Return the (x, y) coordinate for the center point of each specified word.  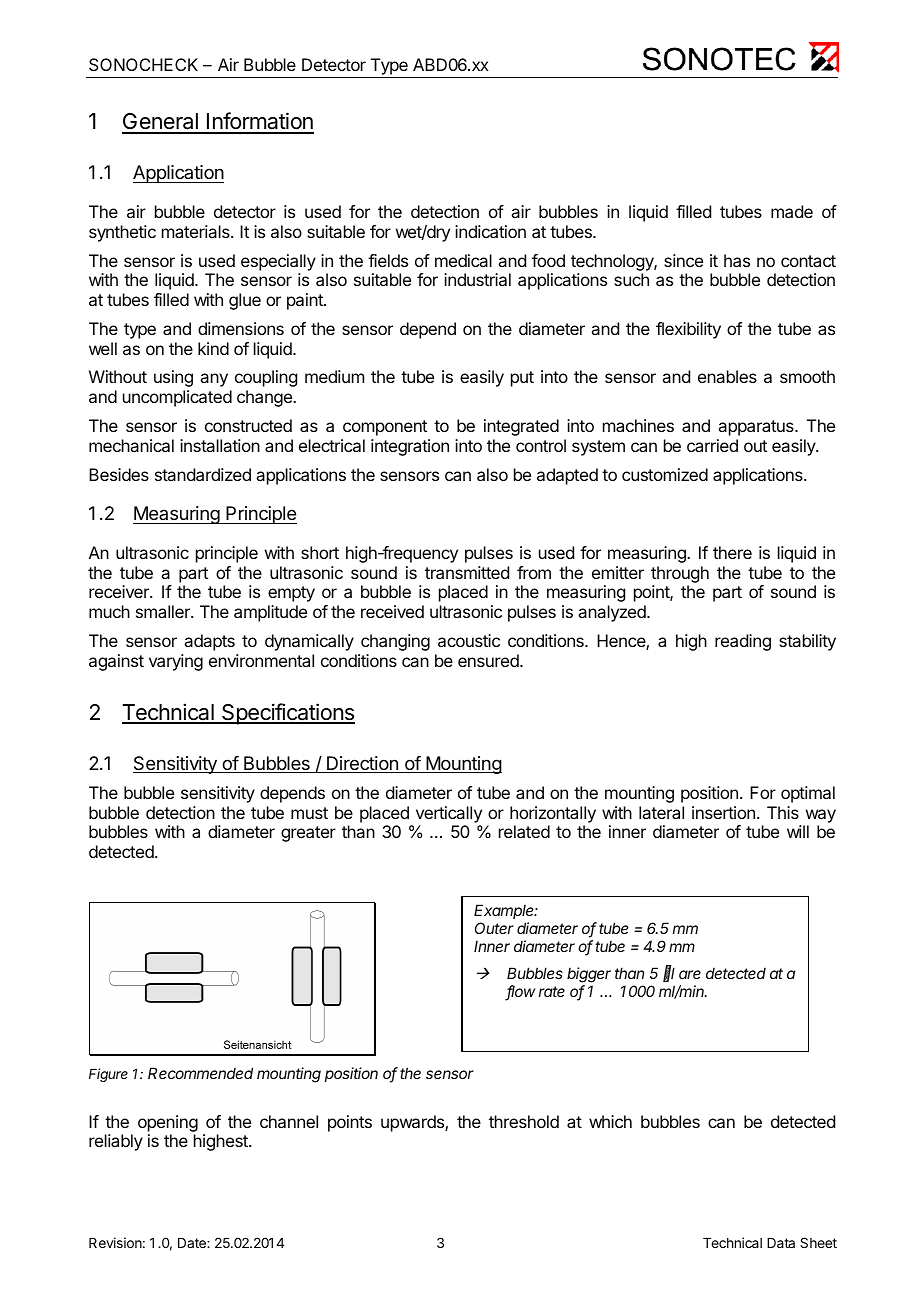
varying (176, 662)
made (792, 211)
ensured (489, 660)
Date (193, 1243)
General (161, 123)
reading (743, 642)
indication (490, 231)
